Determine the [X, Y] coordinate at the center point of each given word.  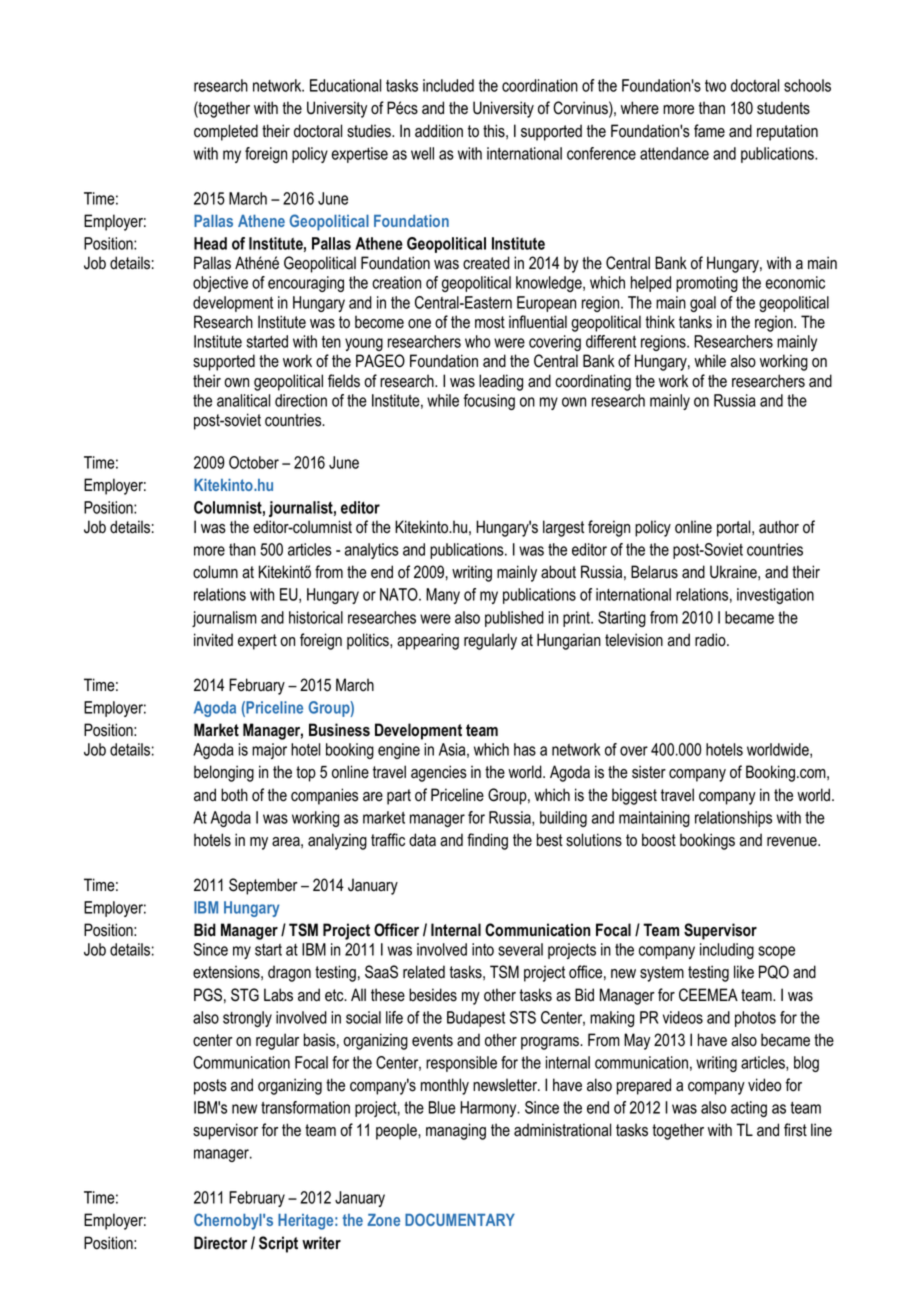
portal [735, 528]
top [306, 774]
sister [649, 772]
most [490, 322]
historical [316, 617]
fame [709, 131]
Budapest [476, 1019]
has [525, 749]
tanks [695, 322]
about [558, 572]
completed [226, 132]
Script [278, 1244]
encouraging [306, 284]
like [744, 972]
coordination [540, 85]
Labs [278, 995]
